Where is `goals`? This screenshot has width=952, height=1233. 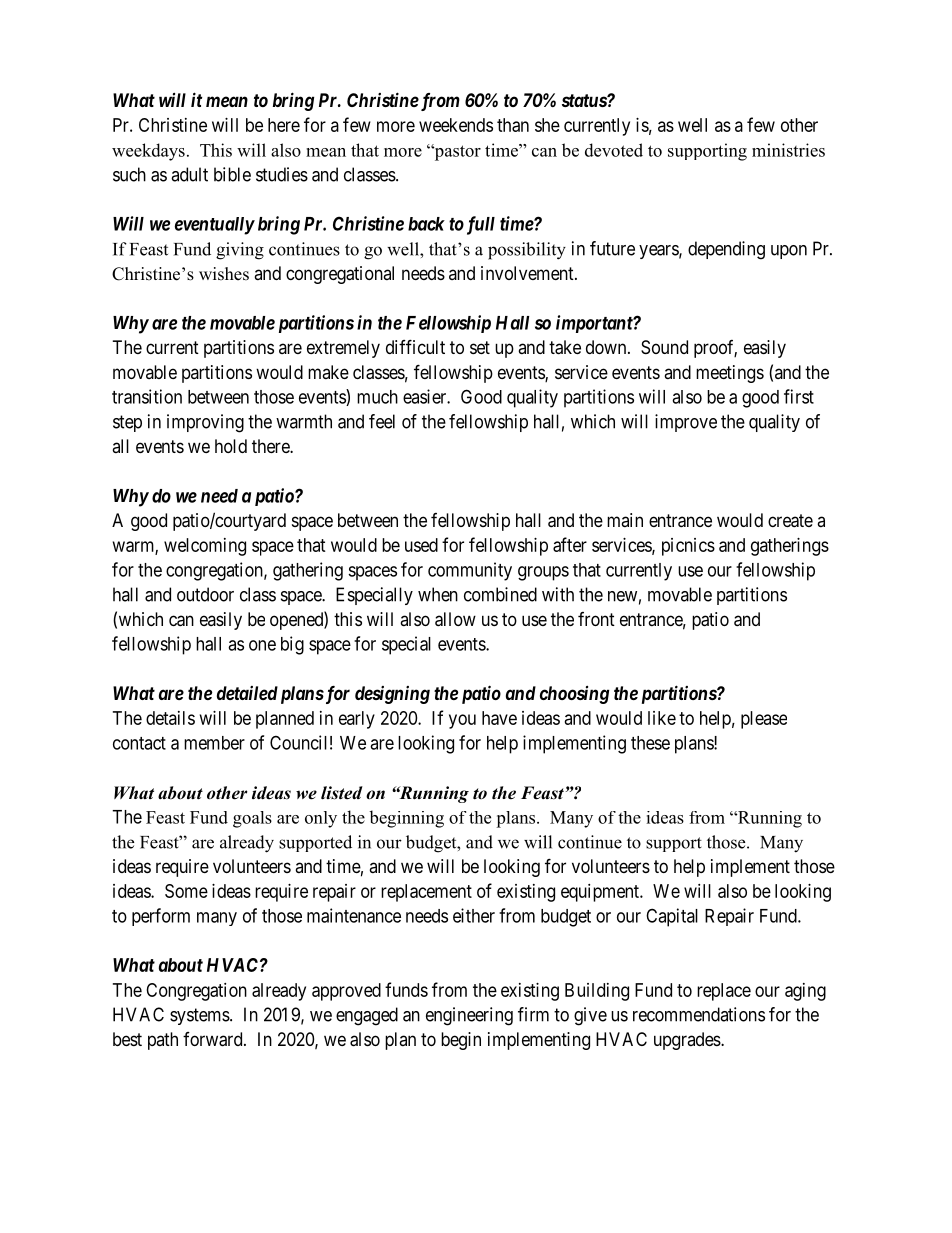
goals is located at coordinates (252, 819).
